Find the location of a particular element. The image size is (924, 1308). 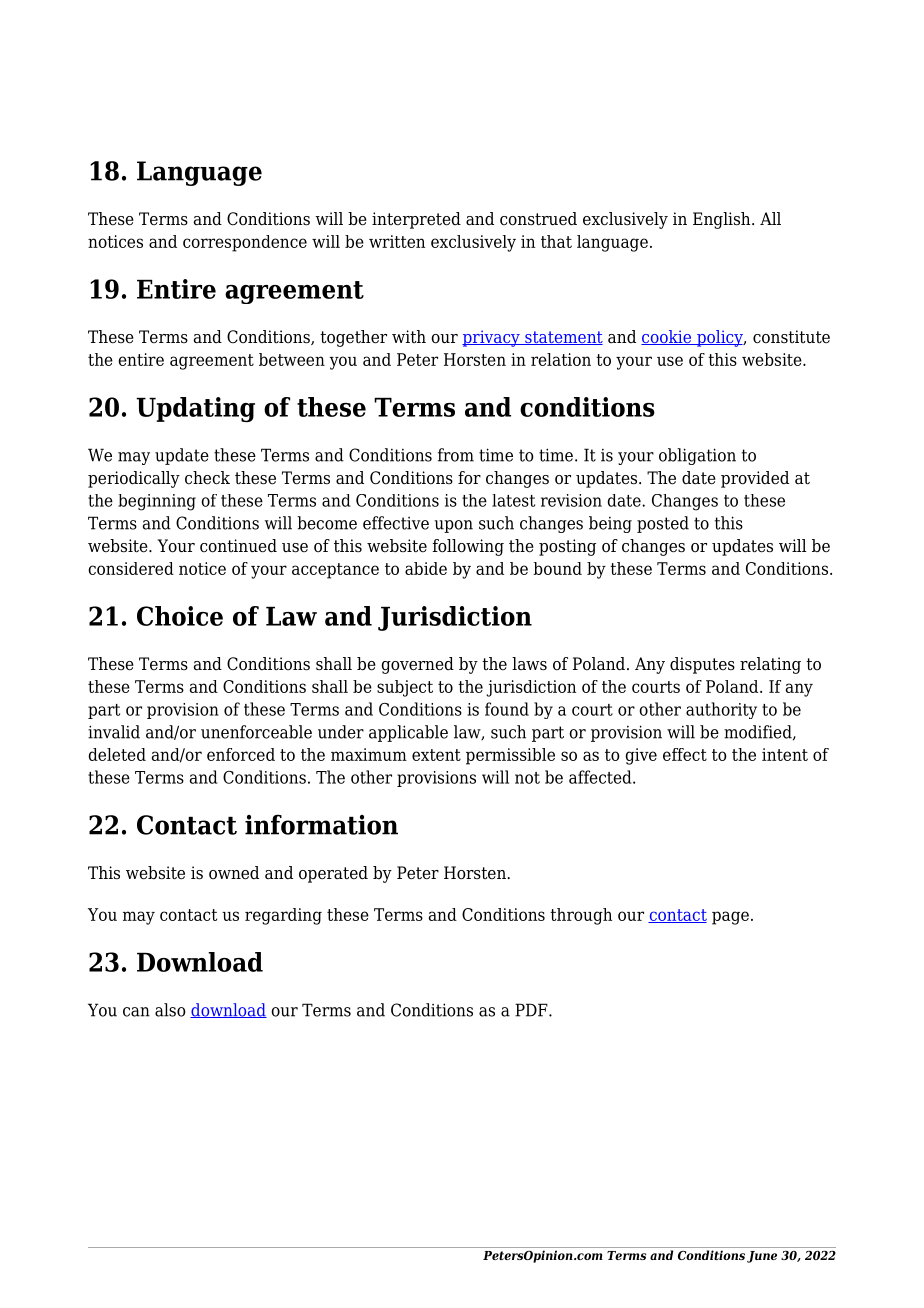

also is located at coordinates (170, 1010).
